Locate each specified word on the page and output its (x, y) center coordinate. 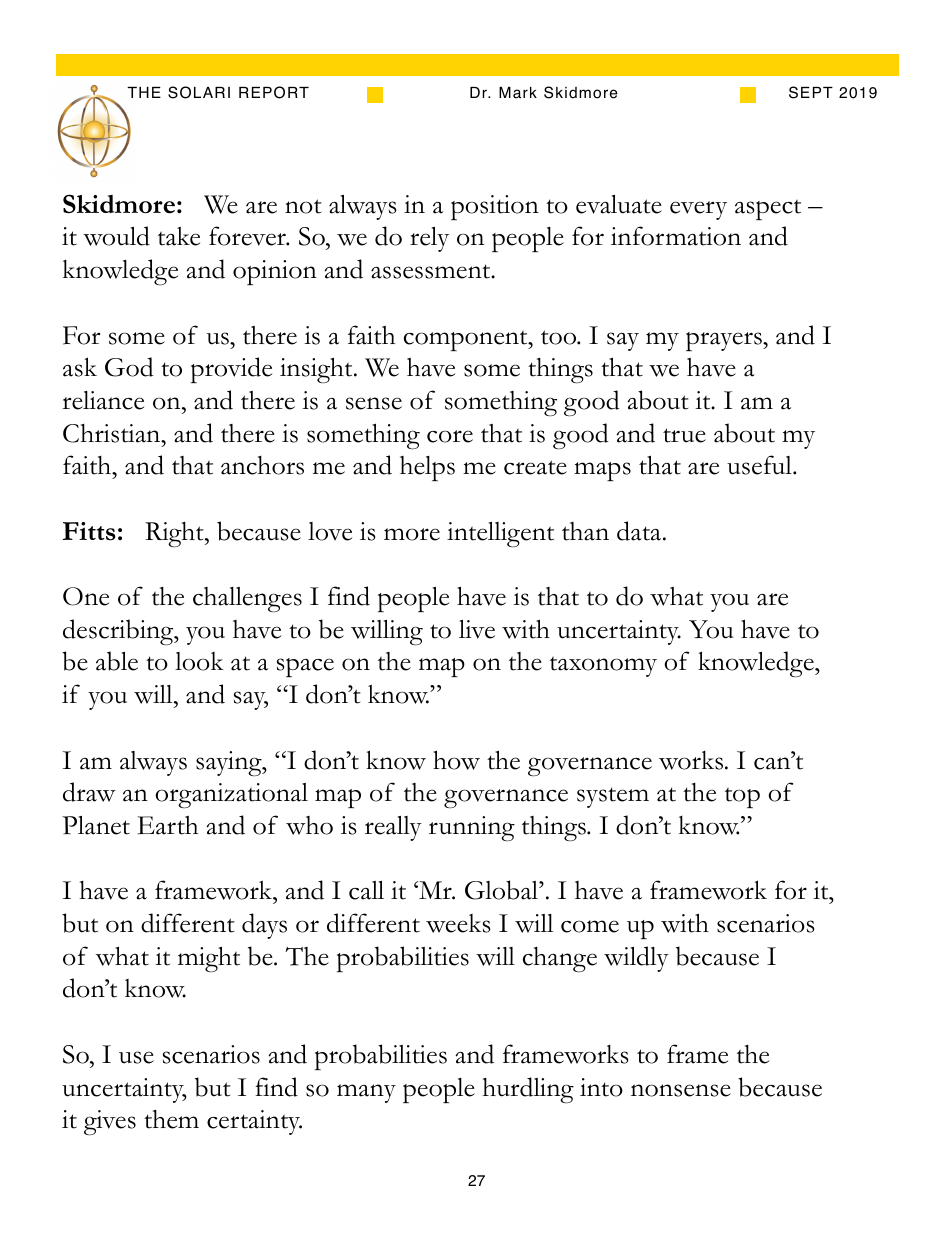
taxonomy (603, 667)
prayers (725, 341)
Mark (518, 93)
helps (427, 468)
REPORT (274, 92)
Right (175, 535)
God (129, 367)
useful (760, 465)
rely (429, 239)
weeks (458, 923)
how (456, 760)
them (171, 1119)
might (209, 959)
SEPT (811, 92)
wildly (636, 959)
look (199, 661)
